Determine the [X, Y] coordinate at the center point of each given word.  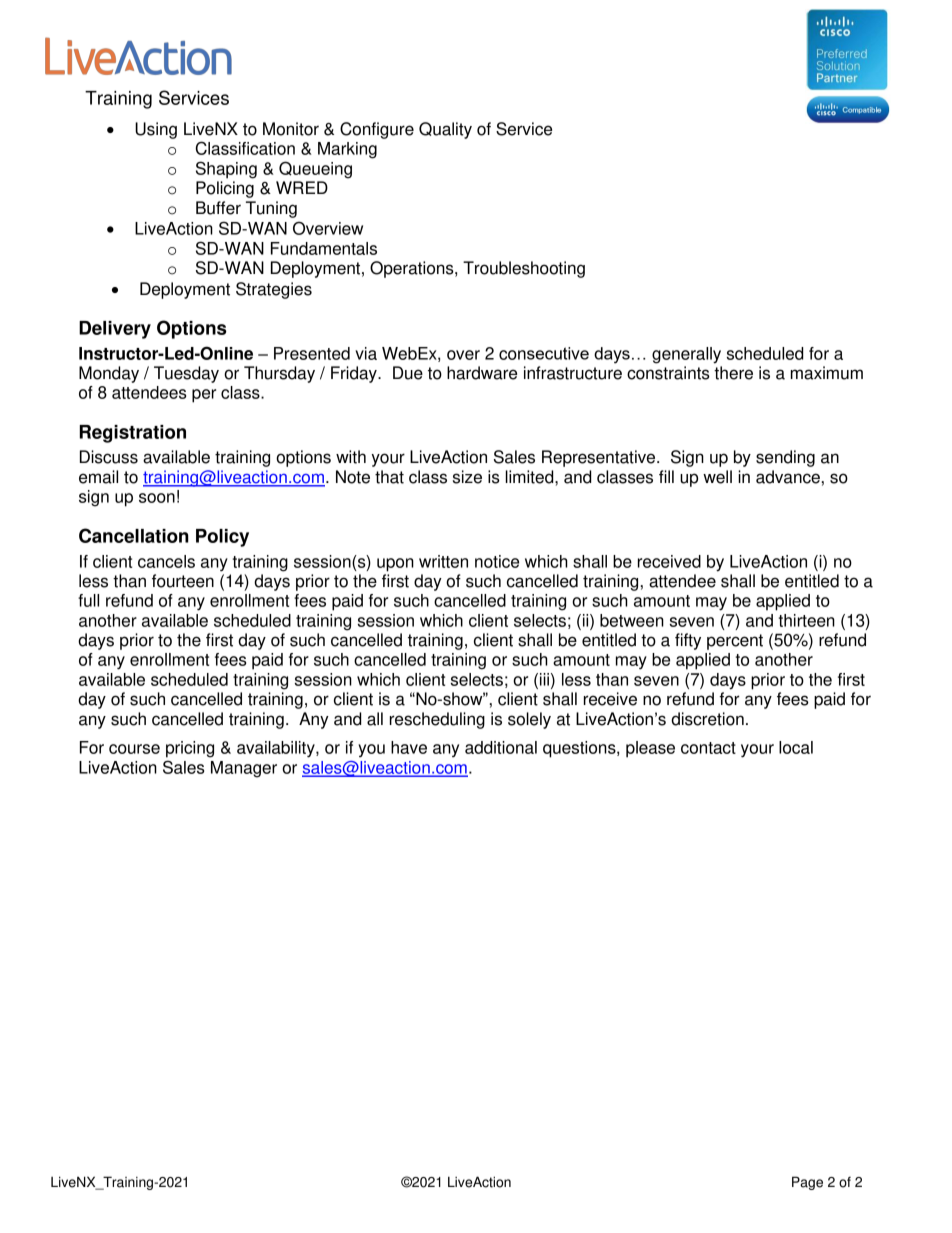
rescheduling [437, 720]
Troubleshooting [524, 269]
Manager [244, 769]
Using [156, 130]
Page [807, 1183]
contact [708, 748]
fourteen [183, 581]
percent [735, 642]
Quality [445, 130]
